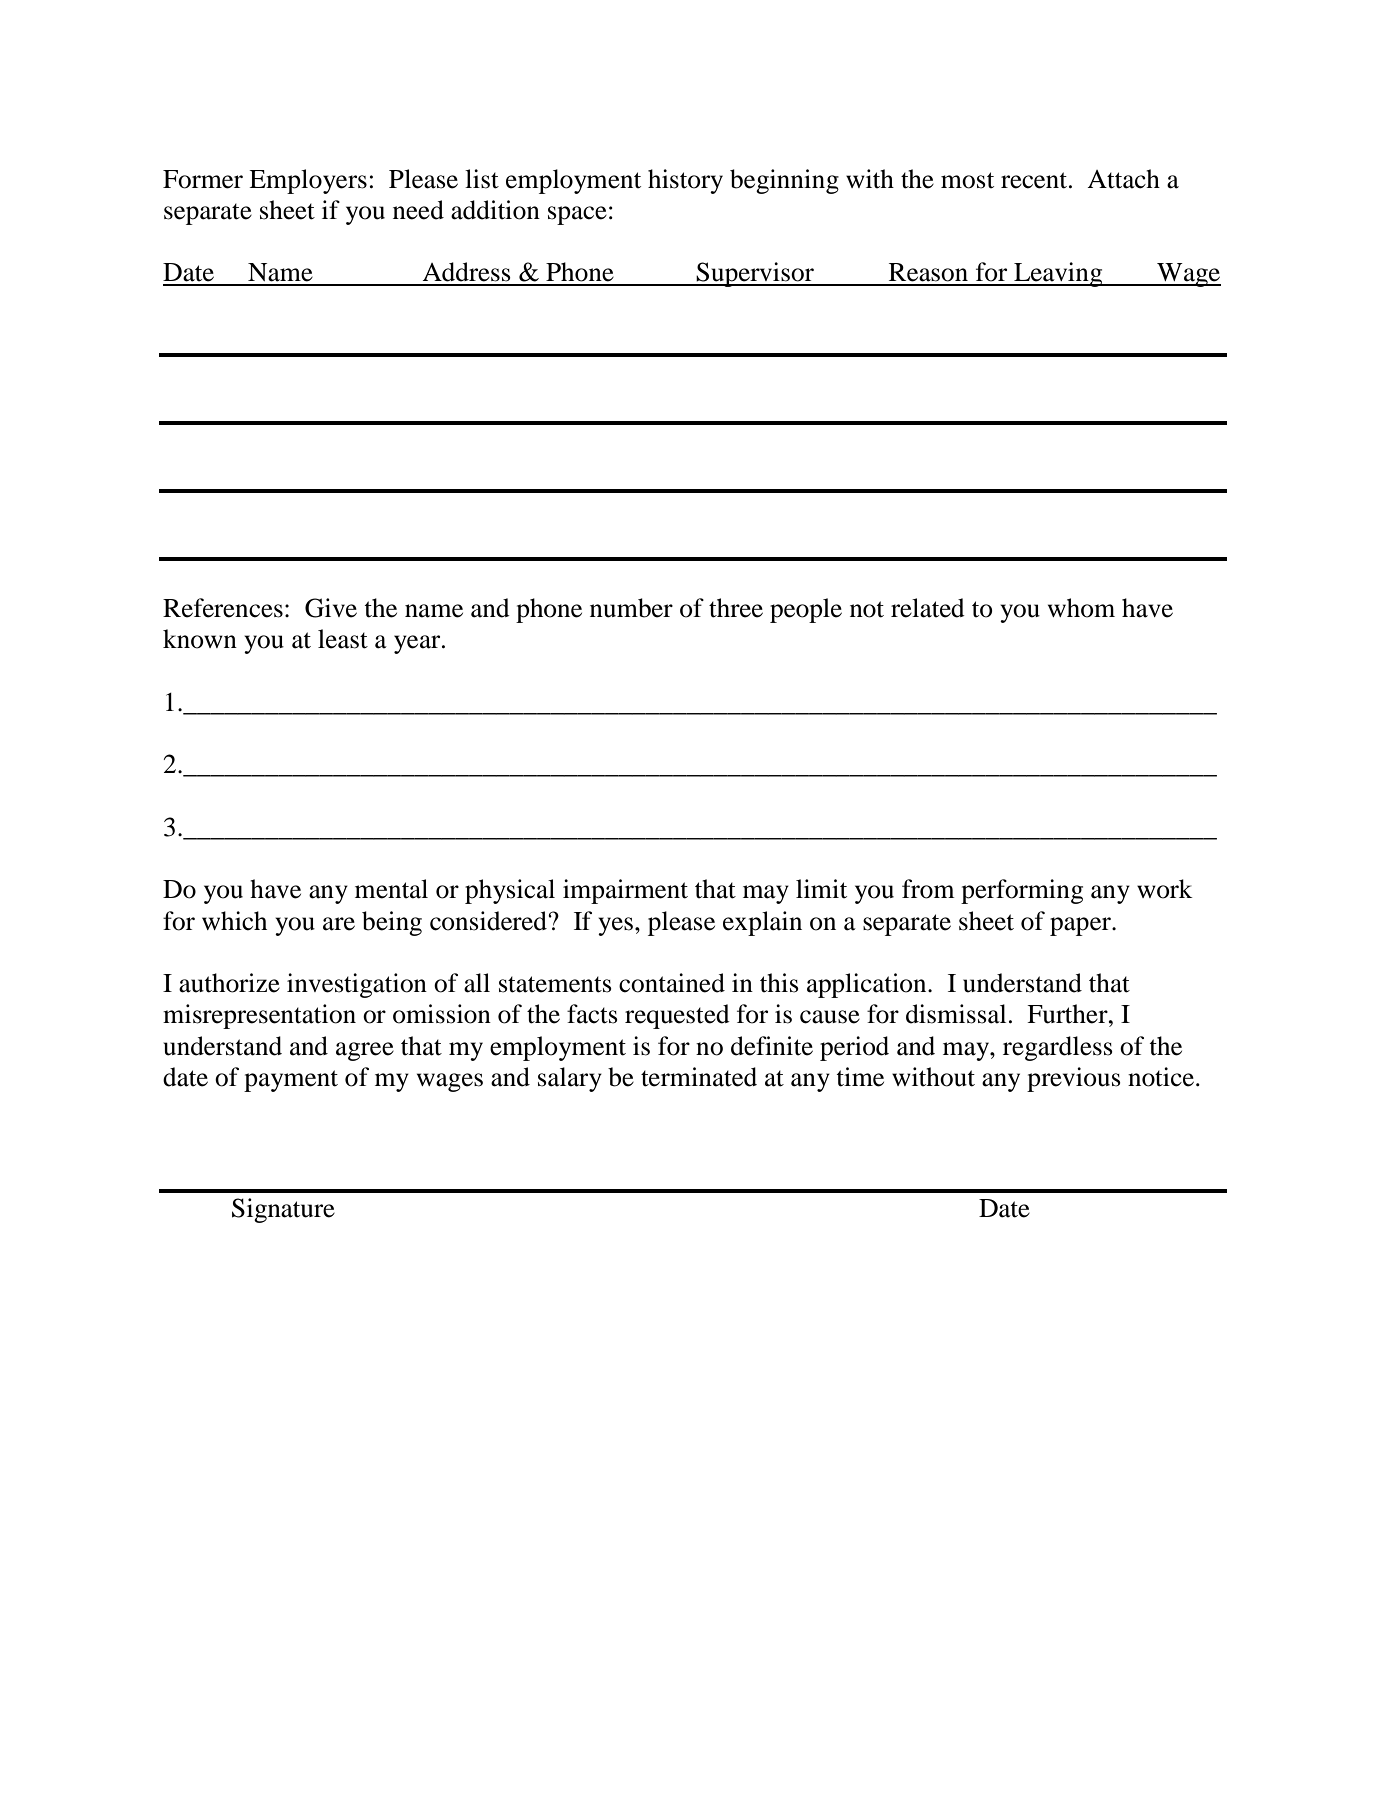 The height and width of the screenshot is (1795, 1387). I want to click on number, so click(631, 608).
